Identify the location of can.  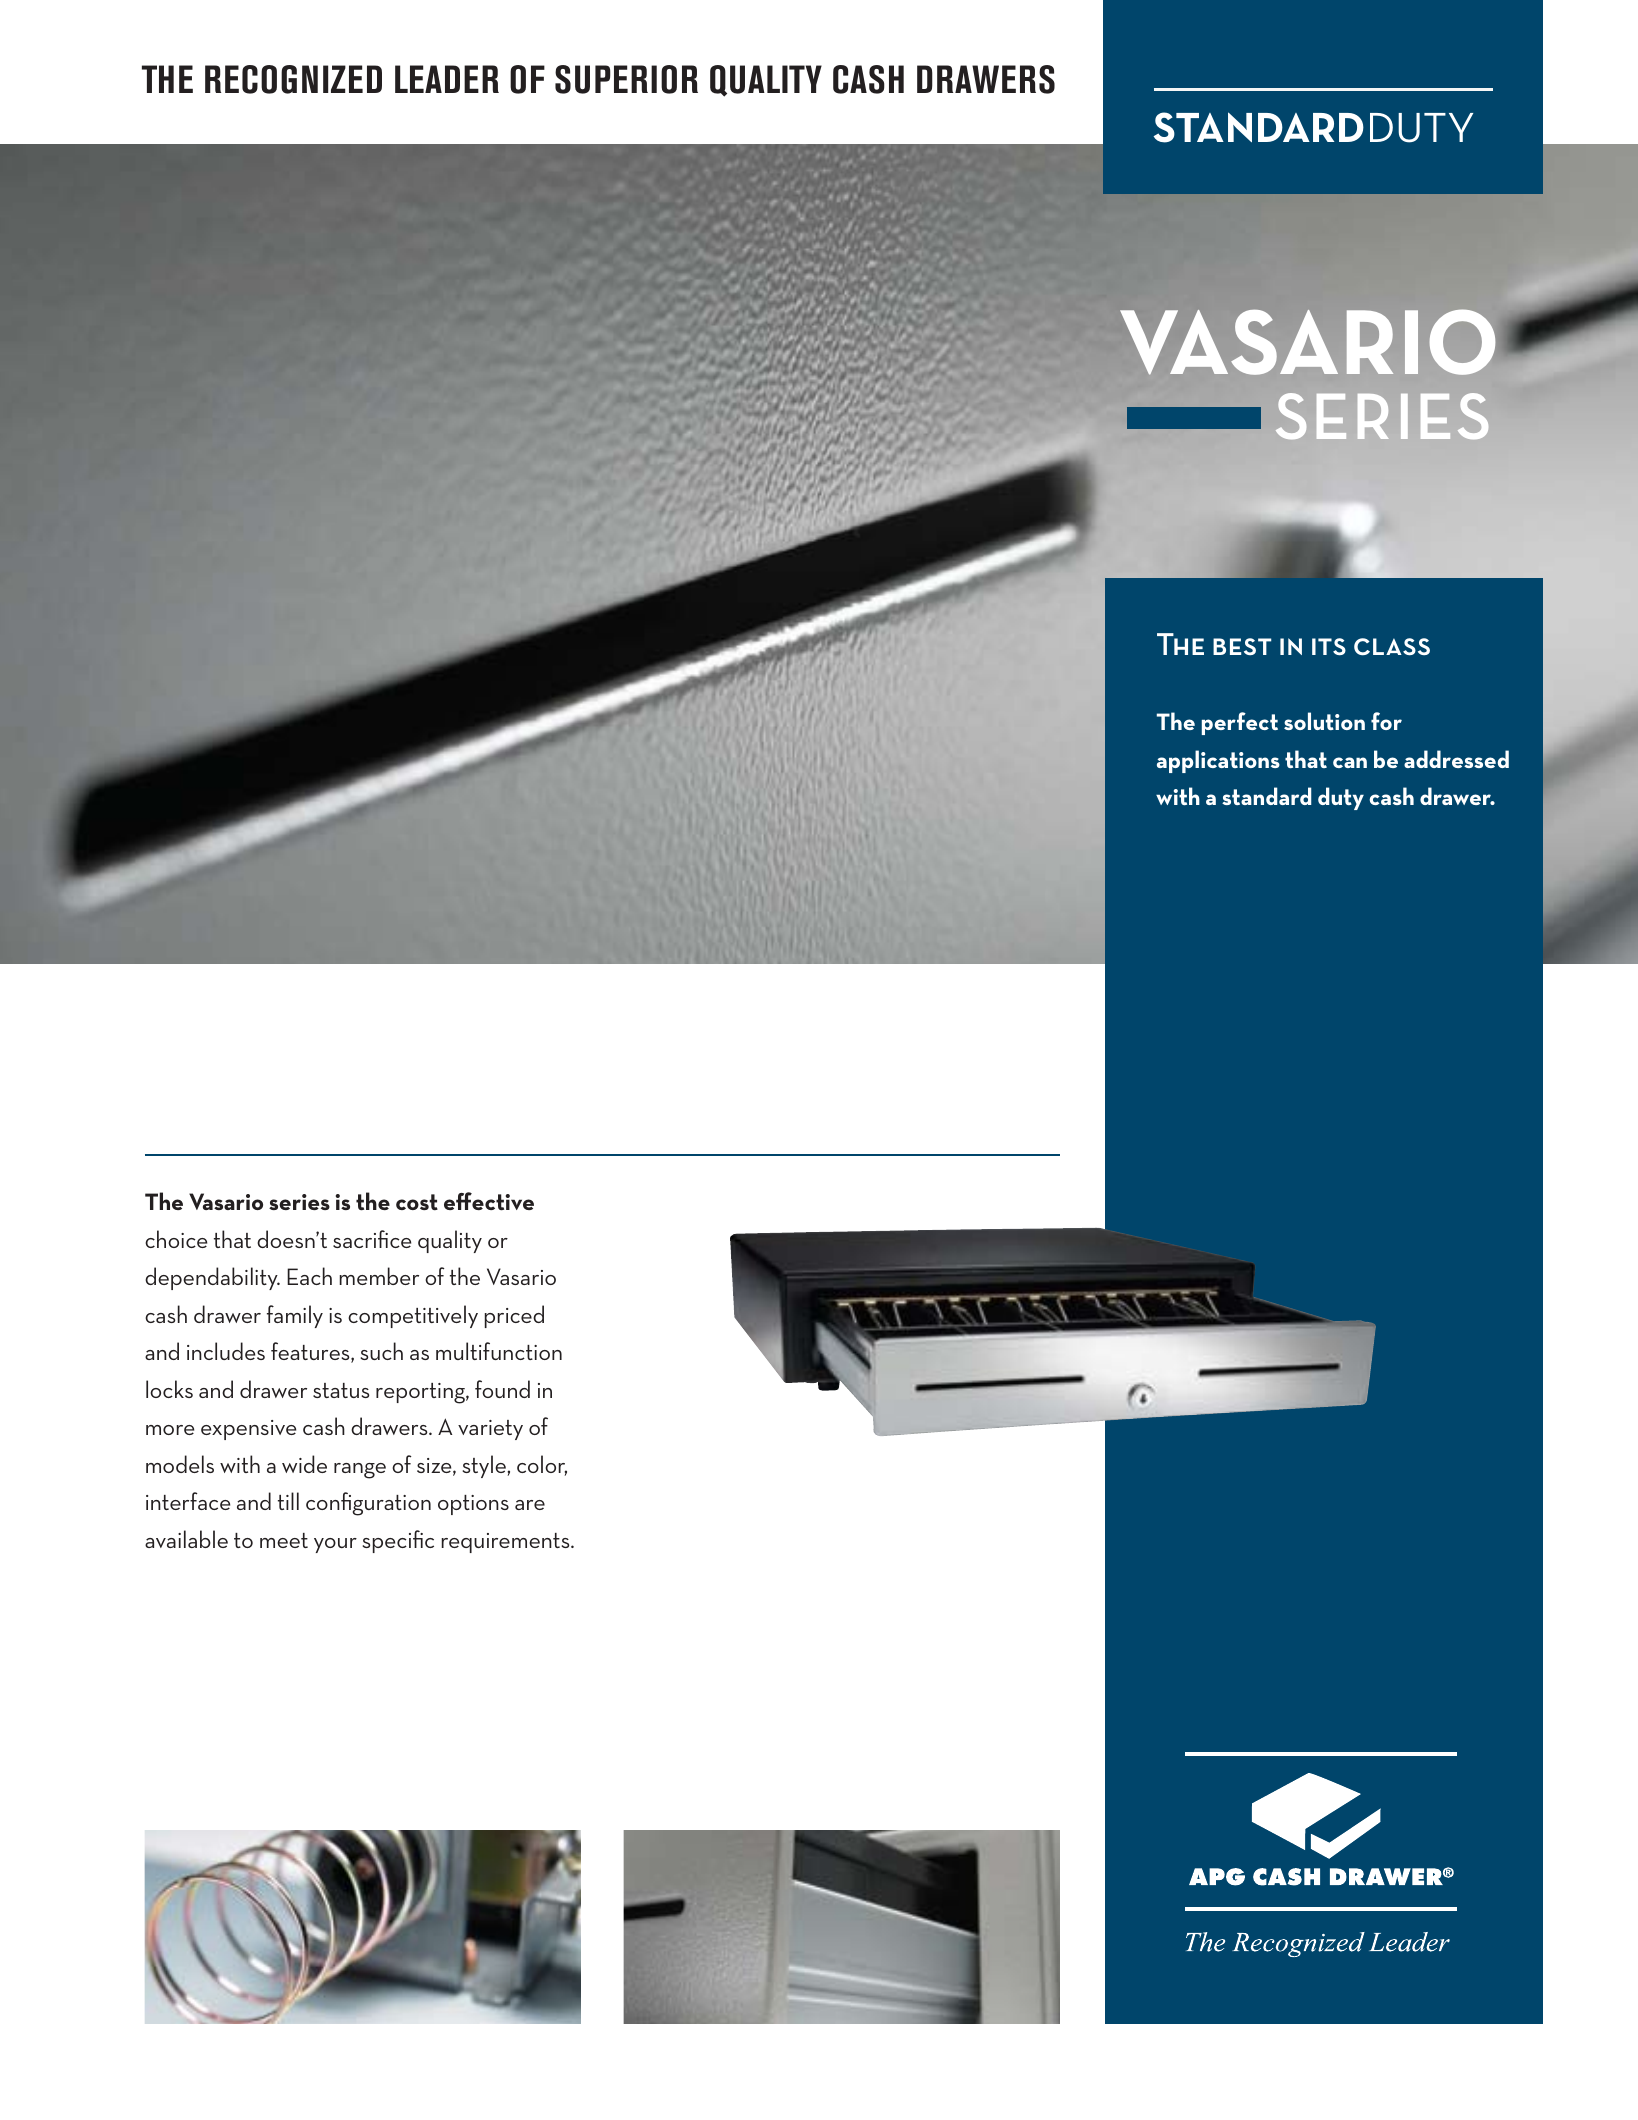
(1350, 762).
